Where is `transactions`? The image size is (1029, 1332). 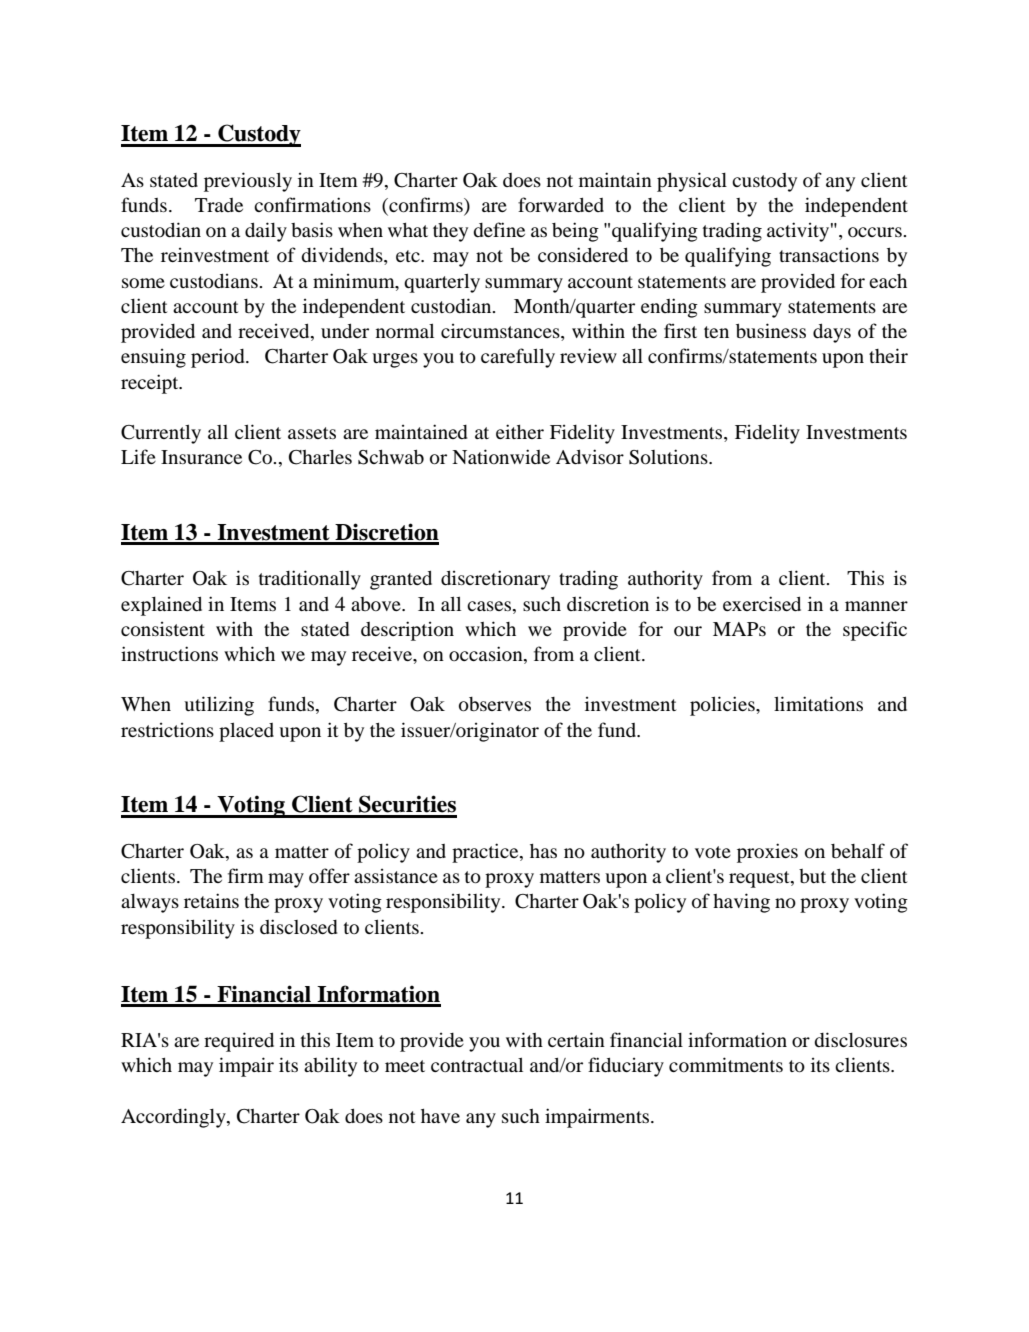 transactions is located at coordinates (829, 254).
